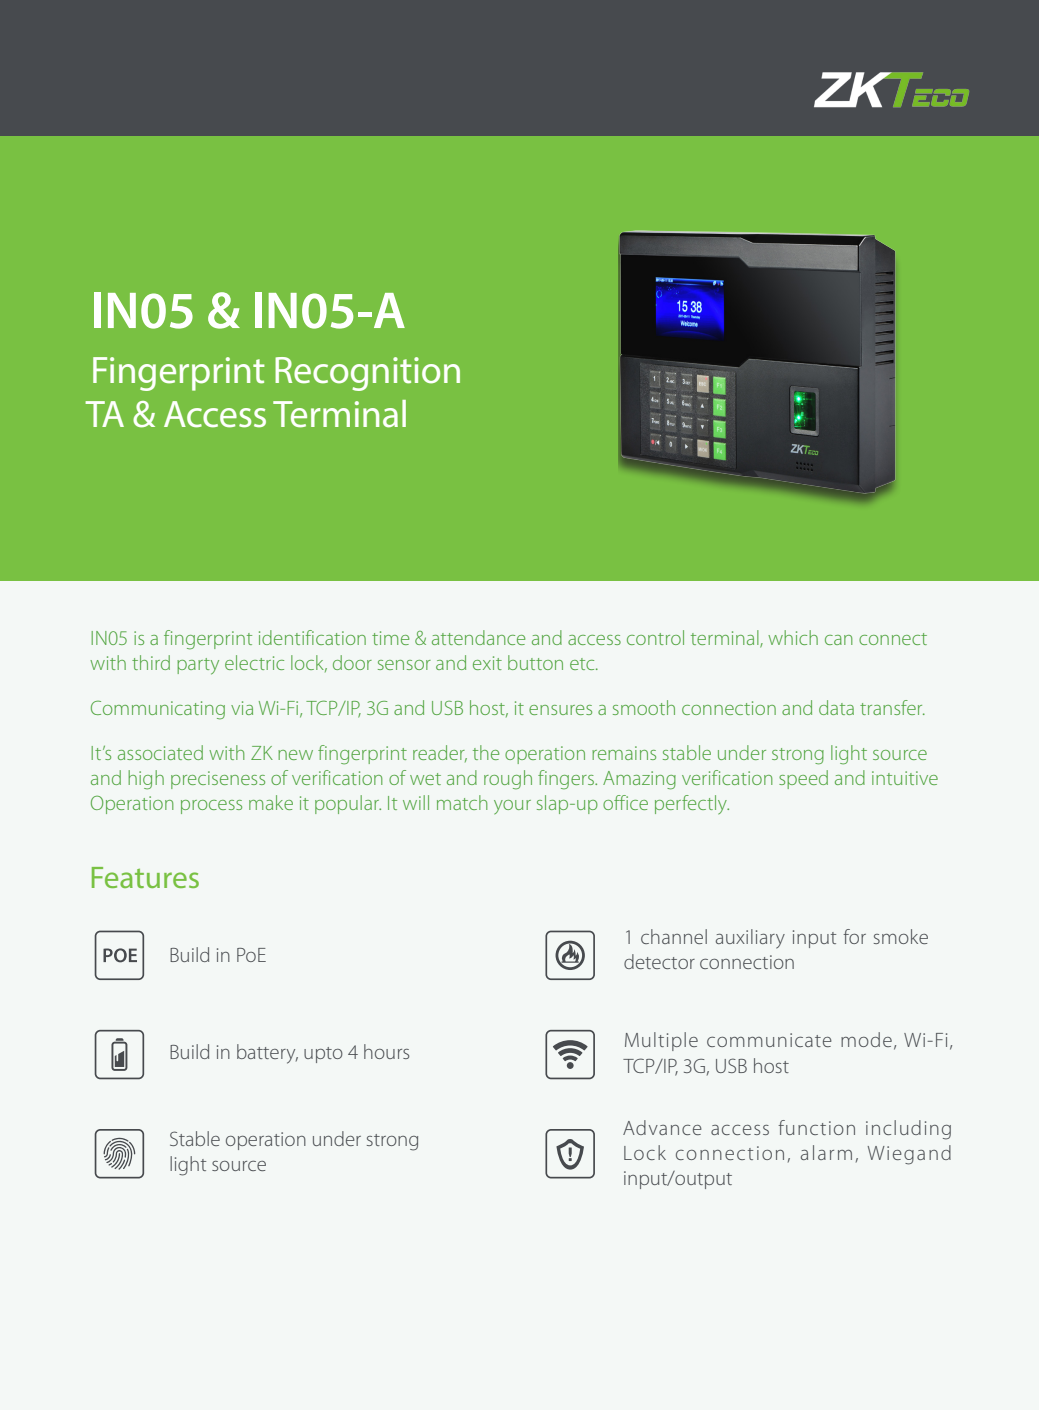  What do you see at coordinates (487, 663) in the screenshot?
I see `exit` at bounding box center [487, 663].
